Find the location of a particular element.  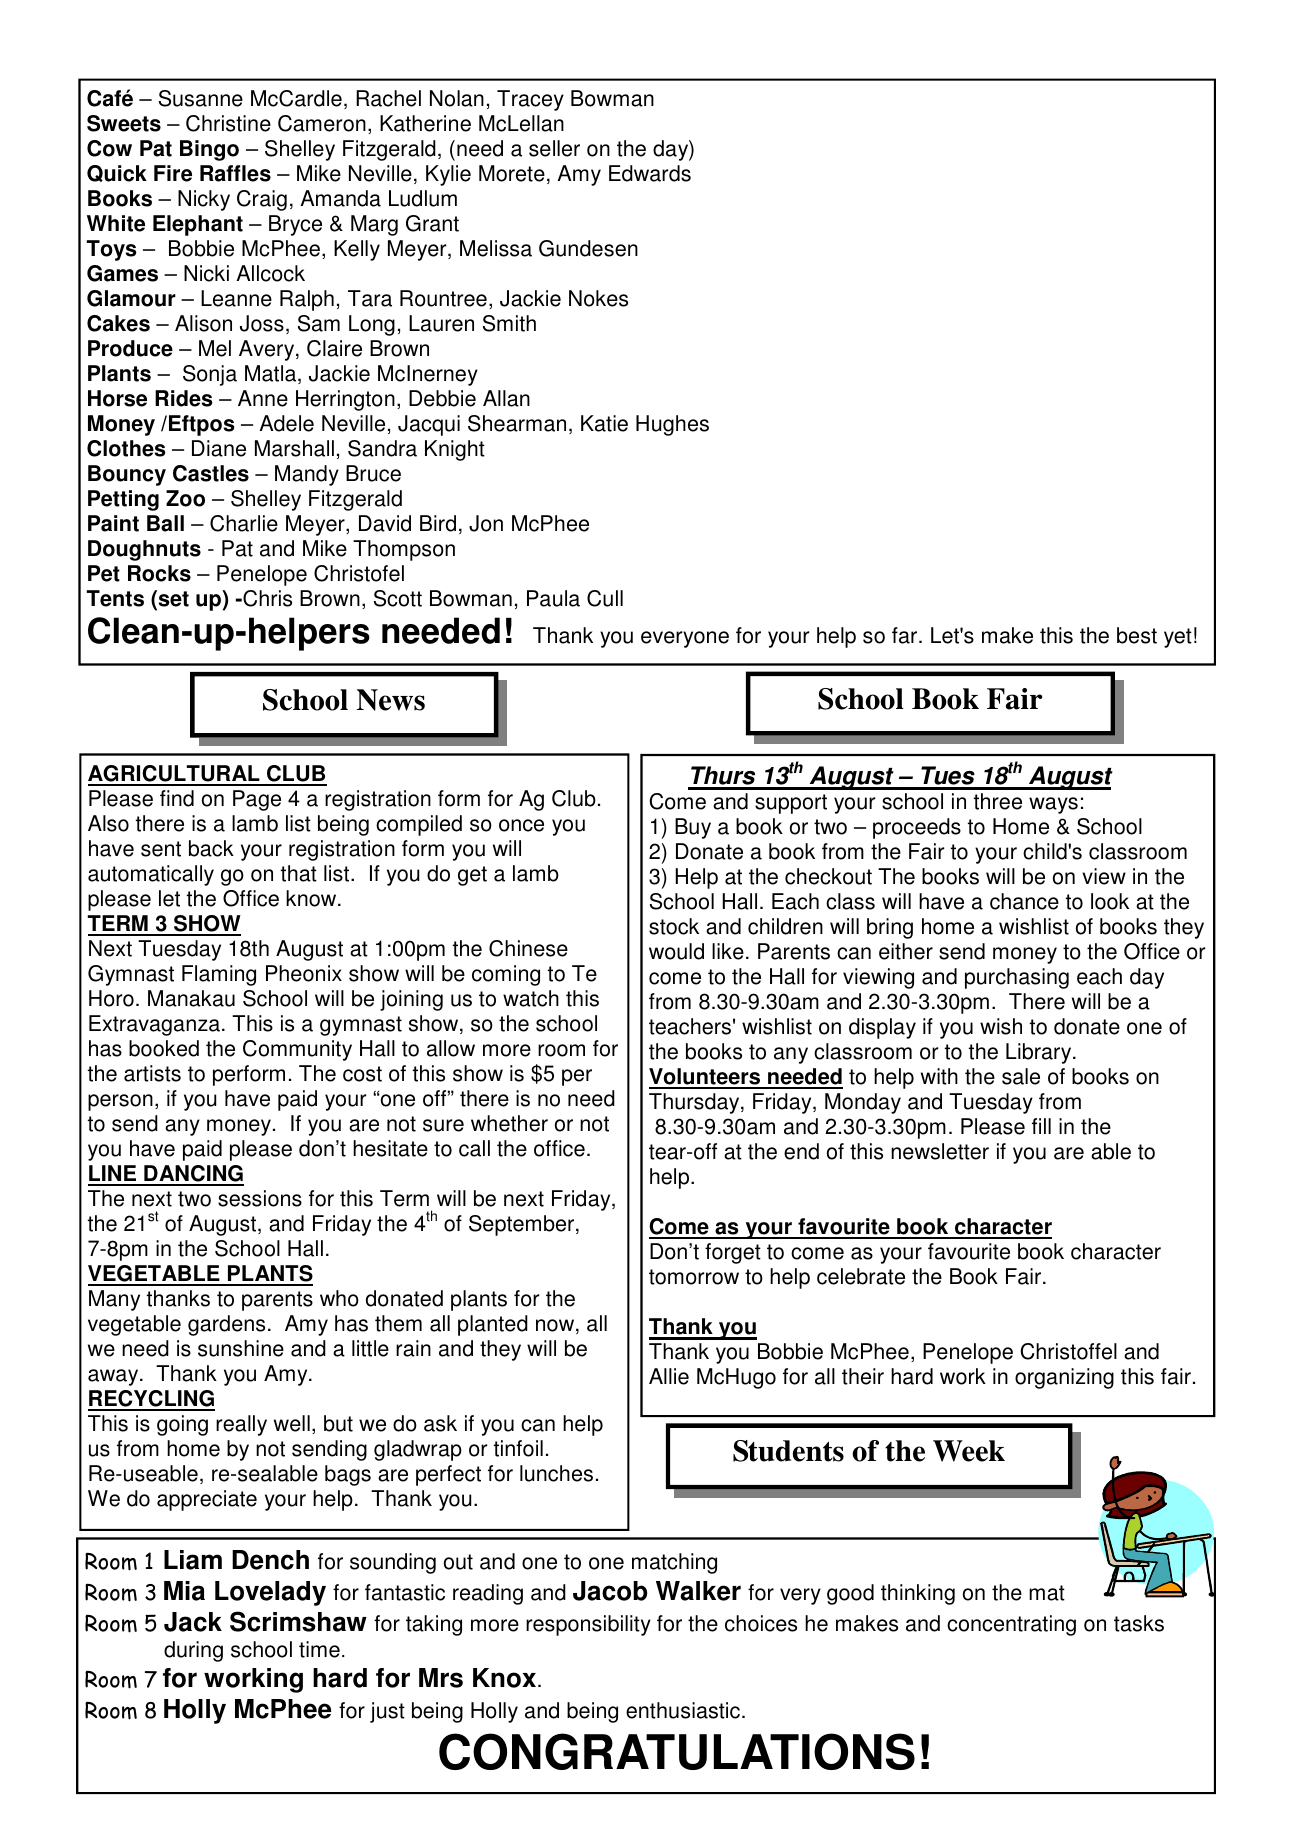

Flaming is located at coordinates (219, 975).
